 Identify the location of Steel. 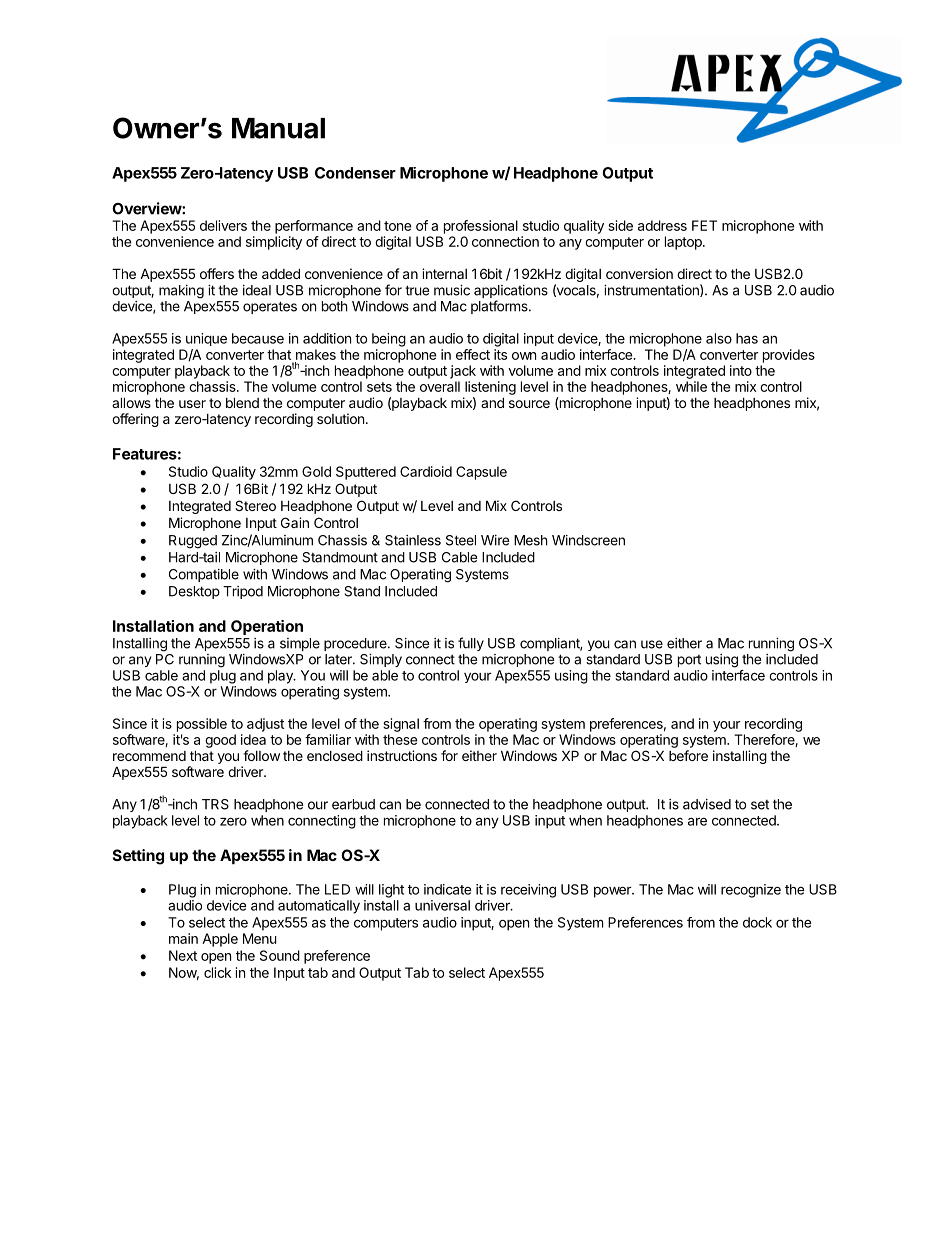
(461, 540).
